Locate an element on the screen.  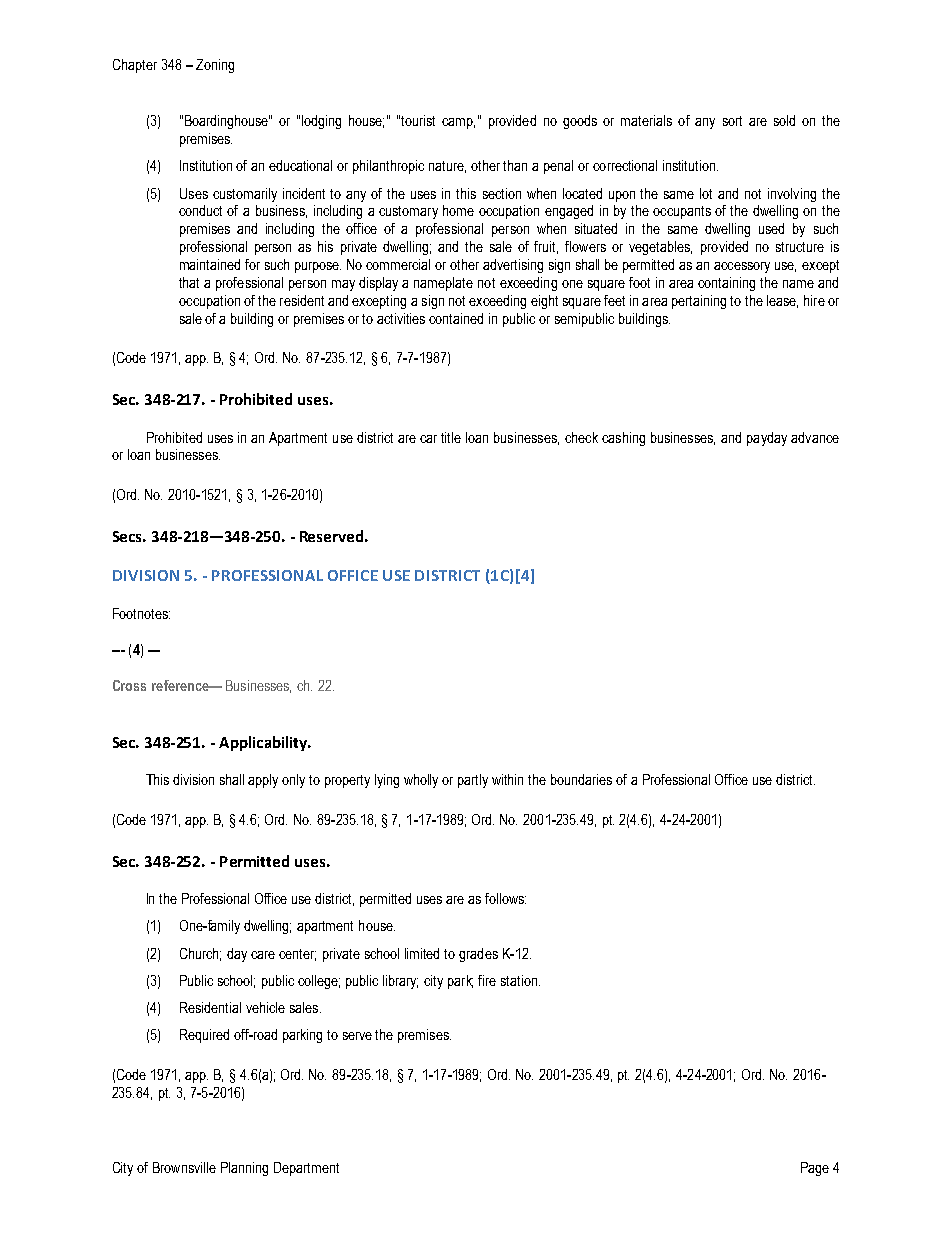
camp is located at coordinates (458, 123).
